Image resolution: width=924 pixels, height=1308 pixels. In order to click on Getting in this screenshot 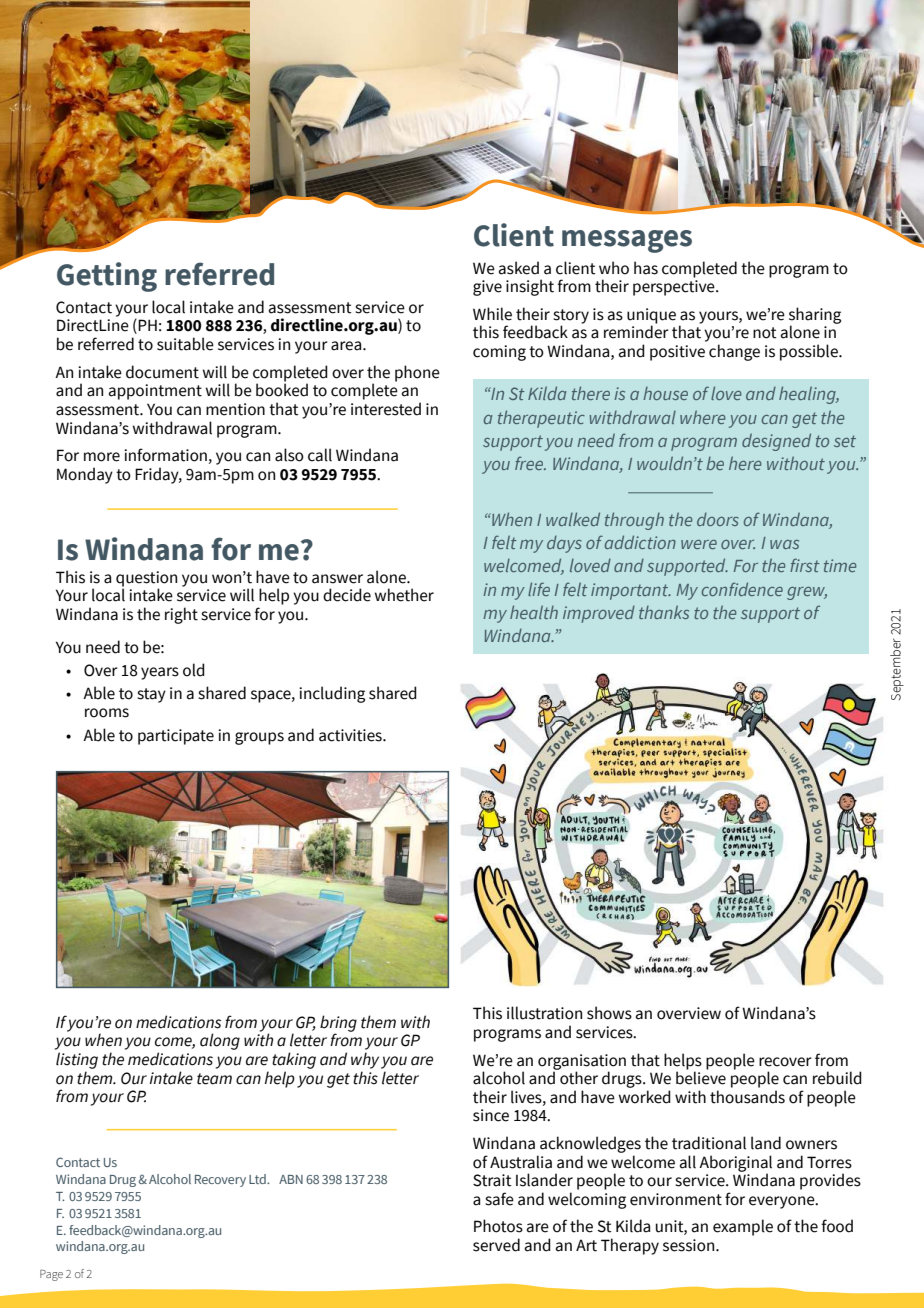, I will do `click(107, 277)`.
